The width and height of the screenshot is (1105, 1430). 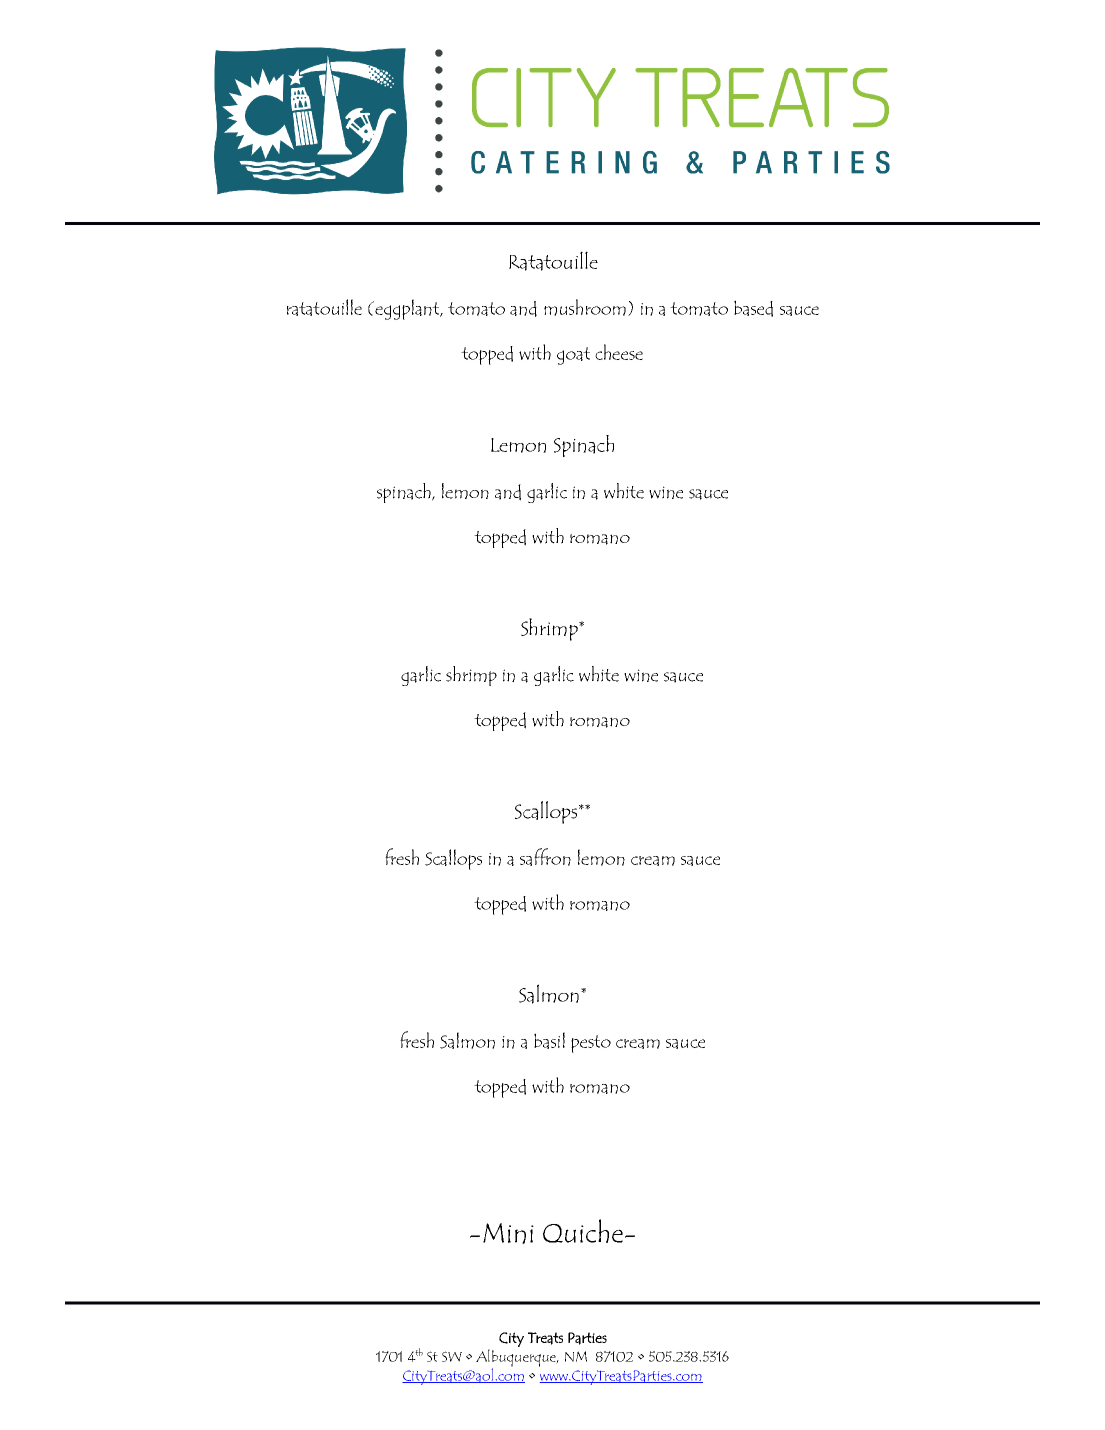 I want to click on Mini, so click(x=508, y=1233).
